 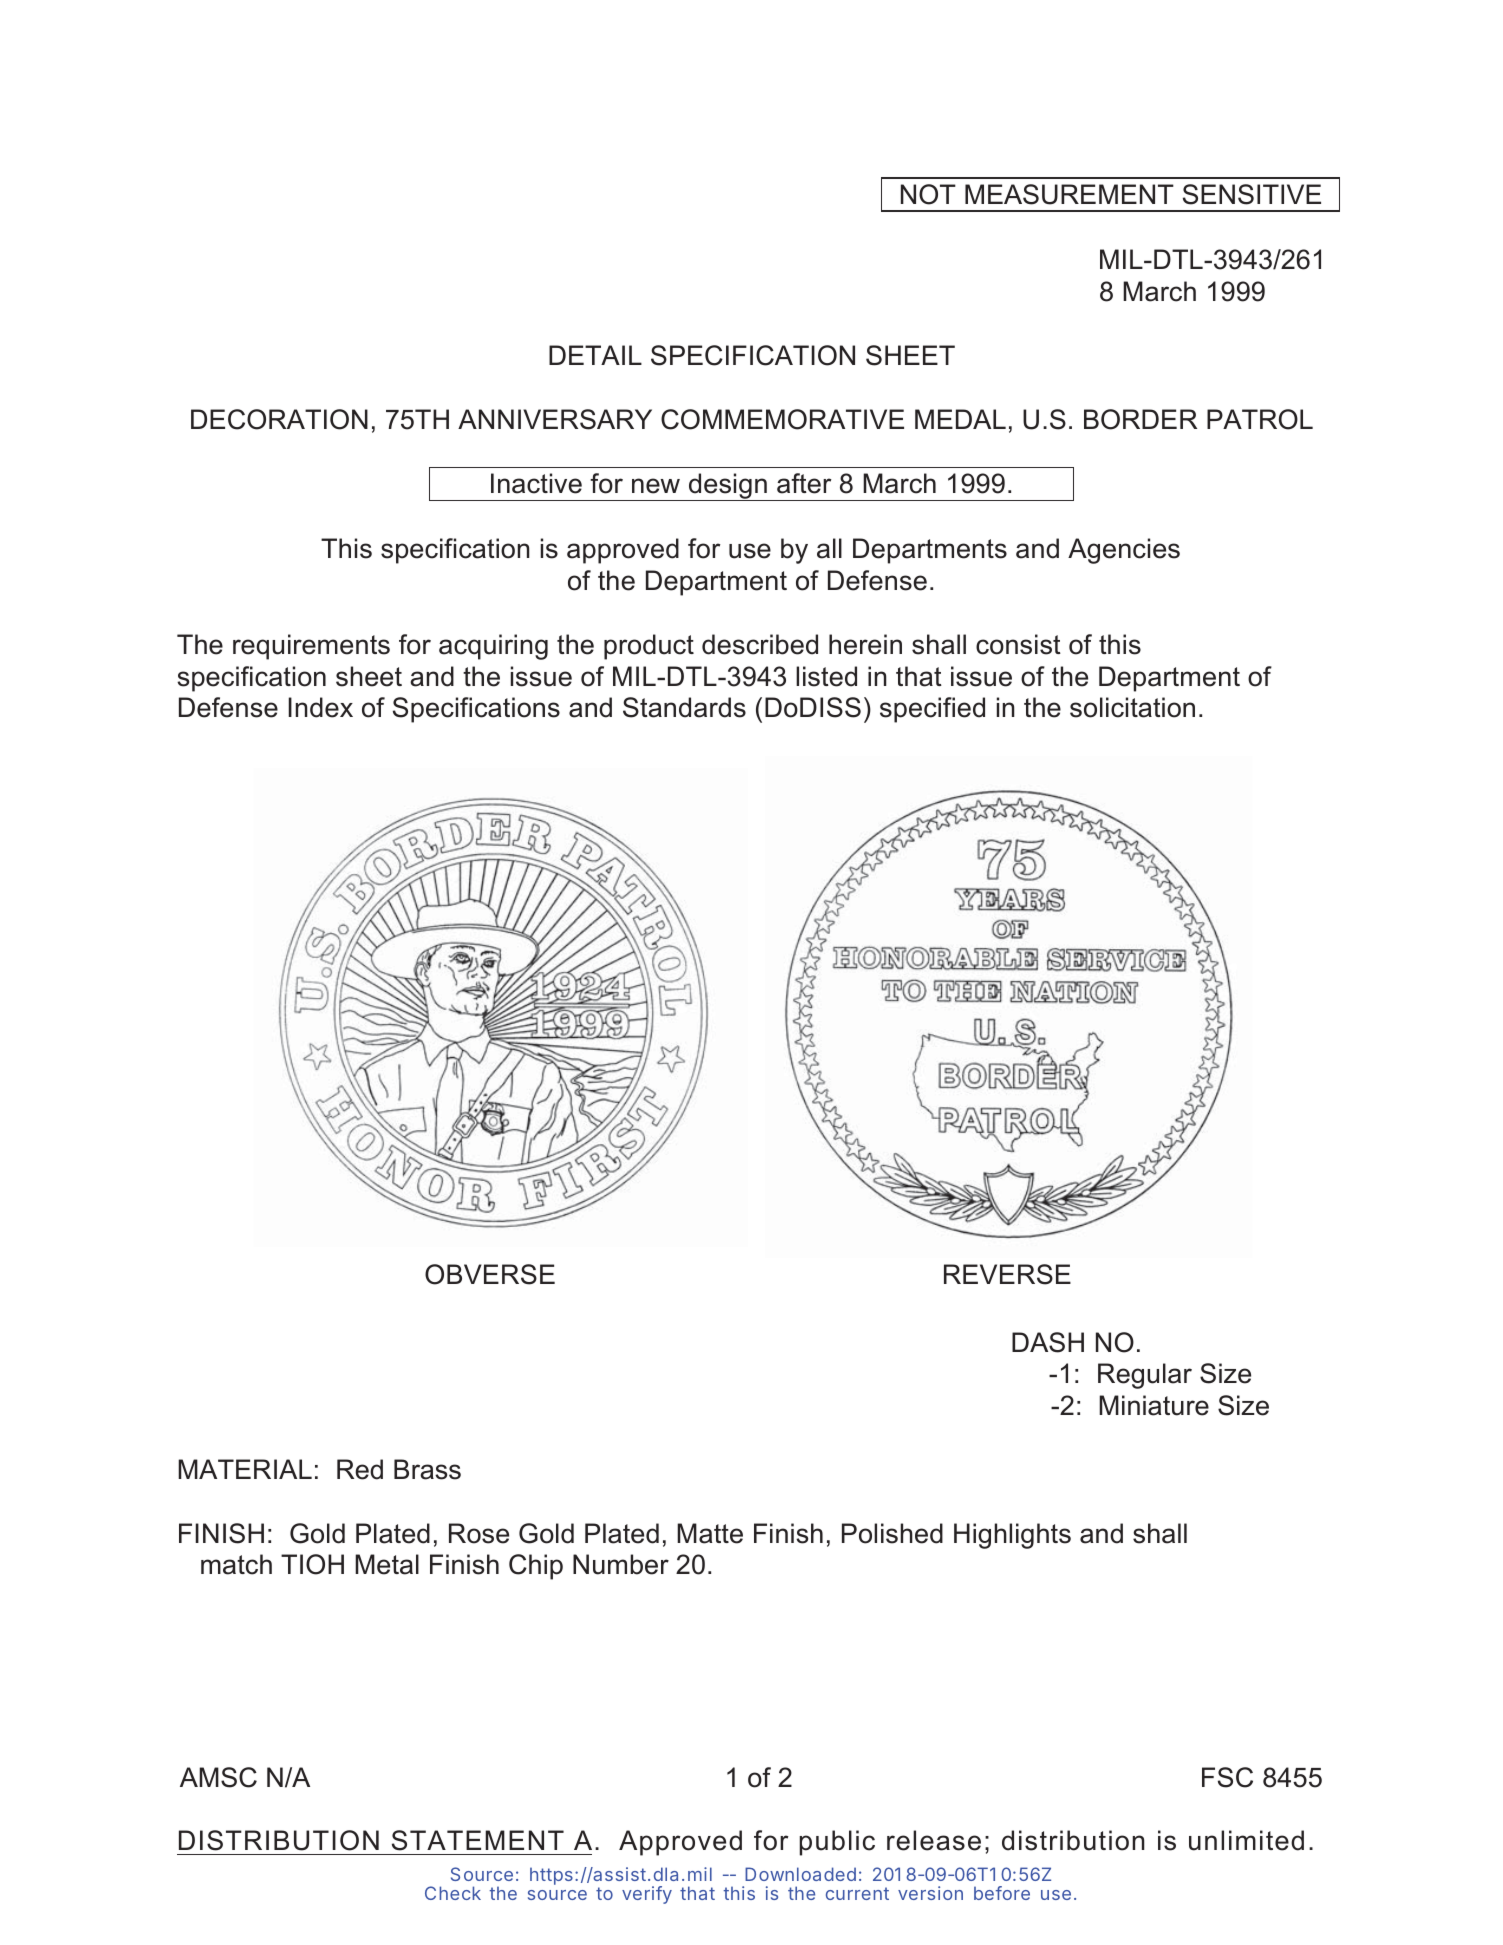 What do you see at coordinates (360, 1469) in the image?
I see `Red` at bounding box center [360, 1469].
